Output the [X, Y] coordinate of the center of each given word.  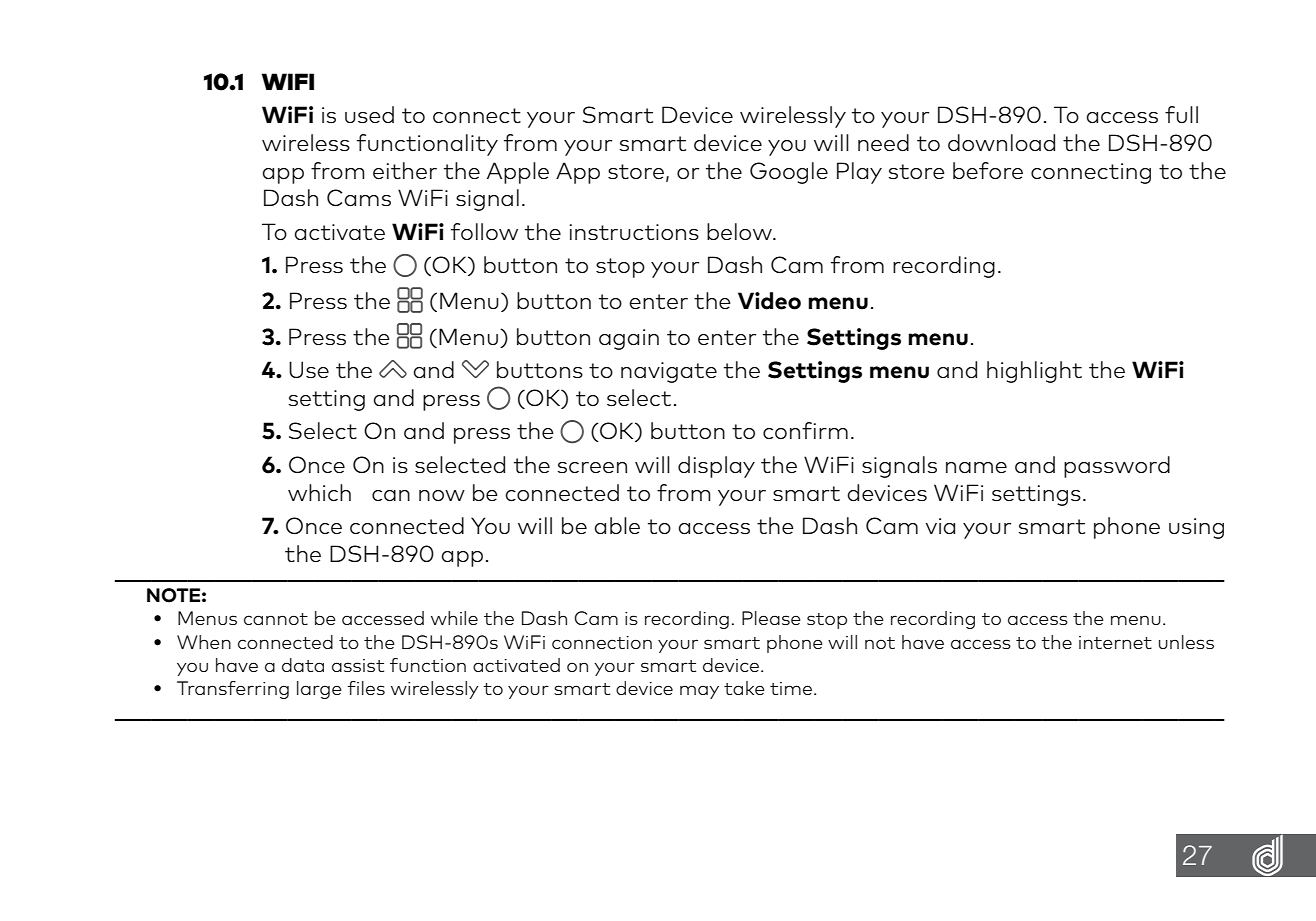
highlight [1034, 372]
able [617, 525]
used [369, 114]
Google [789, 173]
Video [769, 301]
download [1001, 142]
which [319, 492]
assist [358, 665]
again [629, 339]
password [1117, 467]
